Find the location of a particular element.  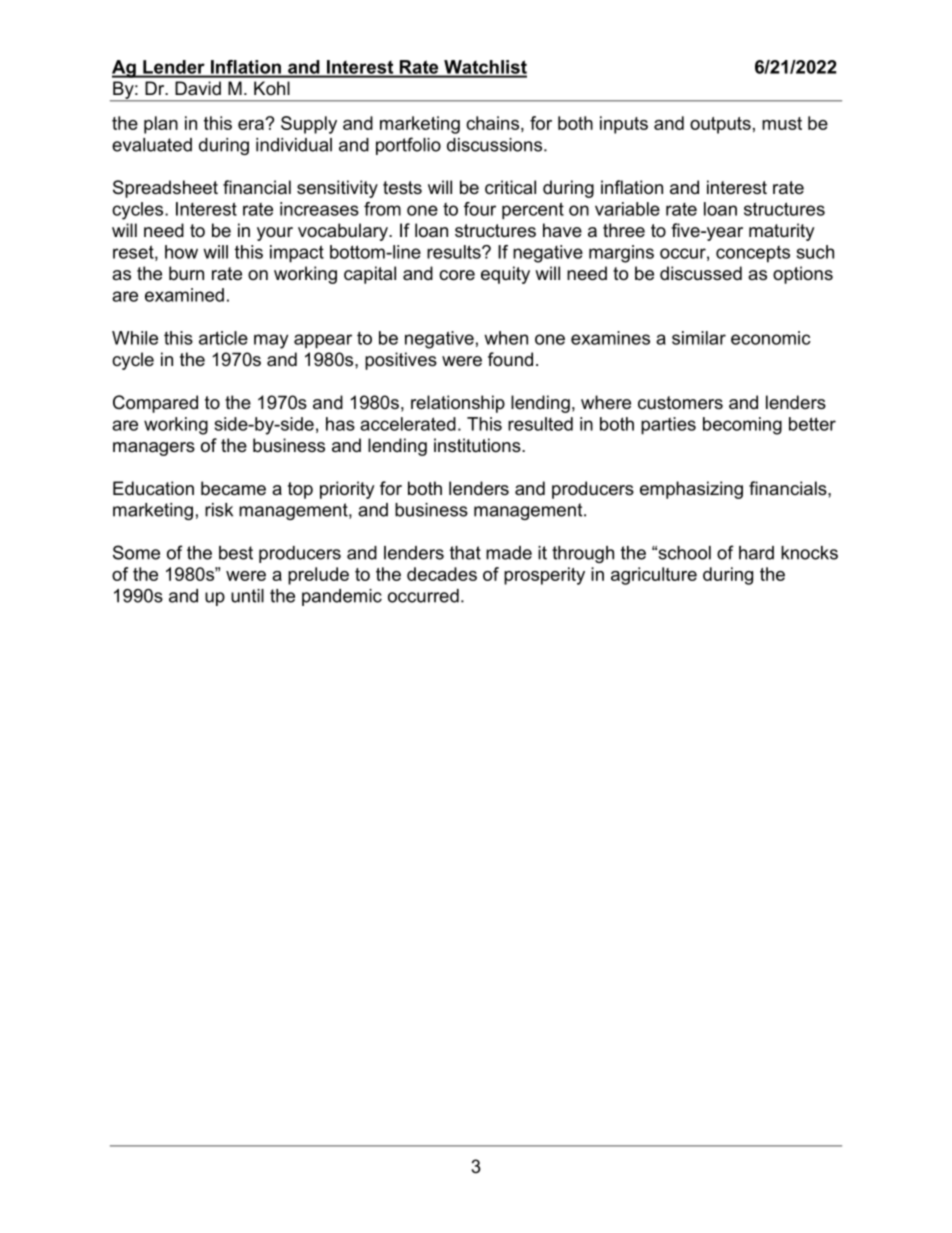

Compared is located at coordinates (155, 404).
